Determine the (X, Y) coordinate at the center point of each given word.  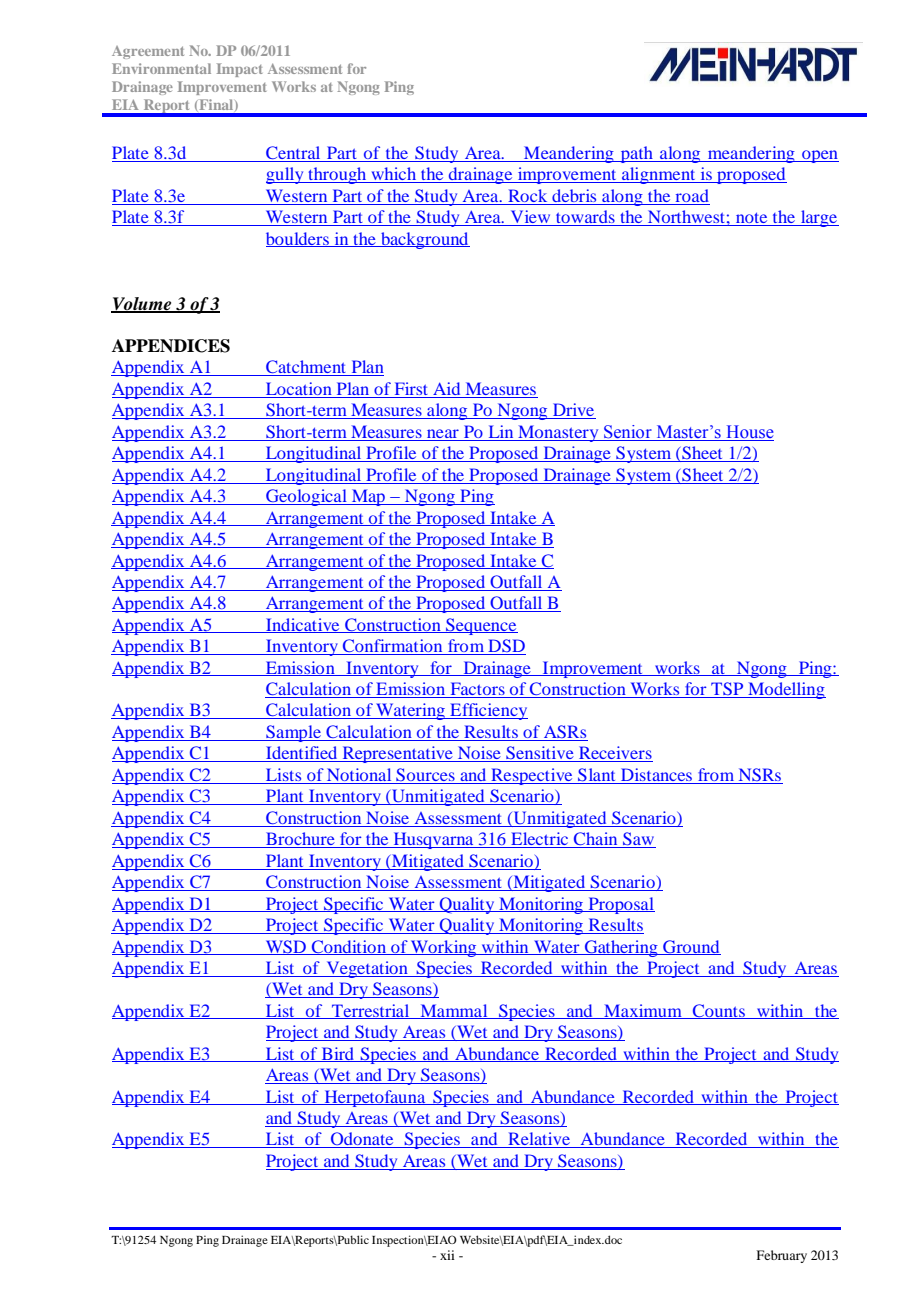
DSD (506, 647)
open (819, 156)
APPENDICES (171, 346)
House (749, 433)
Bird (338, 1054)
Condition (349, 947)
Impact (240, 70)
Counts (719, 1011)
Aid (447, 390)
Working (444, 948)
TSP (727, 690)
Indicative (303, 625)
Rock (527, 195)
